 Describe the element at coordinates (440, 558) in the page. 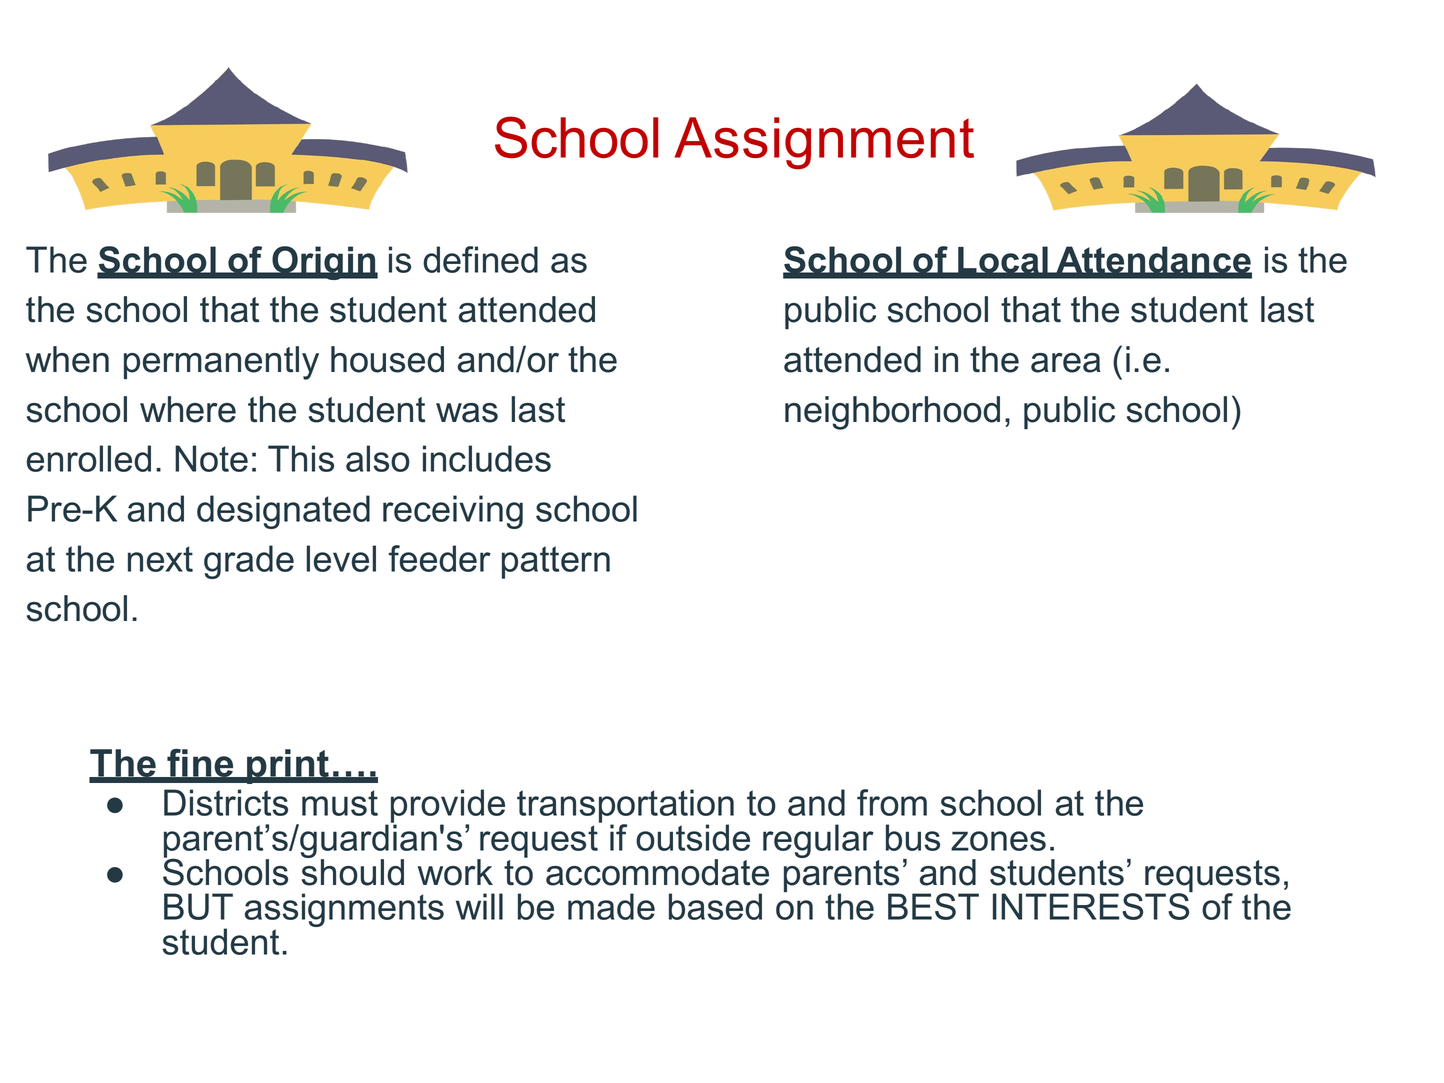

I see `feeder` at that location.
